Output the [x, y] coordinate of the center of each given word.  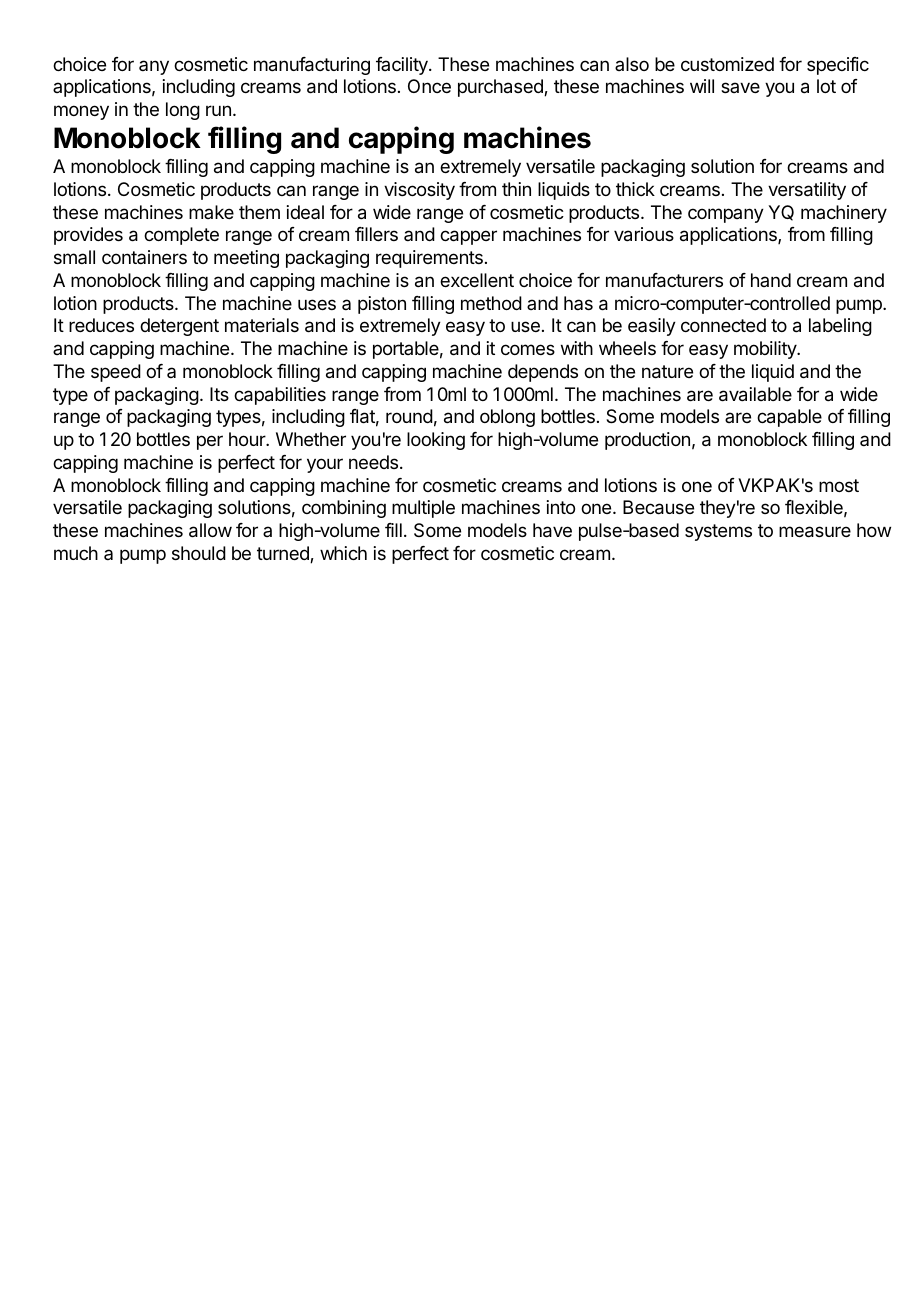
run [218, 110]
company [726, 215]
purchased [501, 88]
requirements [429, 259]
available [755, 394]
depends [543, 373]
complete [181, 236]
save [740, 87]
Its [219, 394]
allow [210, 530]
